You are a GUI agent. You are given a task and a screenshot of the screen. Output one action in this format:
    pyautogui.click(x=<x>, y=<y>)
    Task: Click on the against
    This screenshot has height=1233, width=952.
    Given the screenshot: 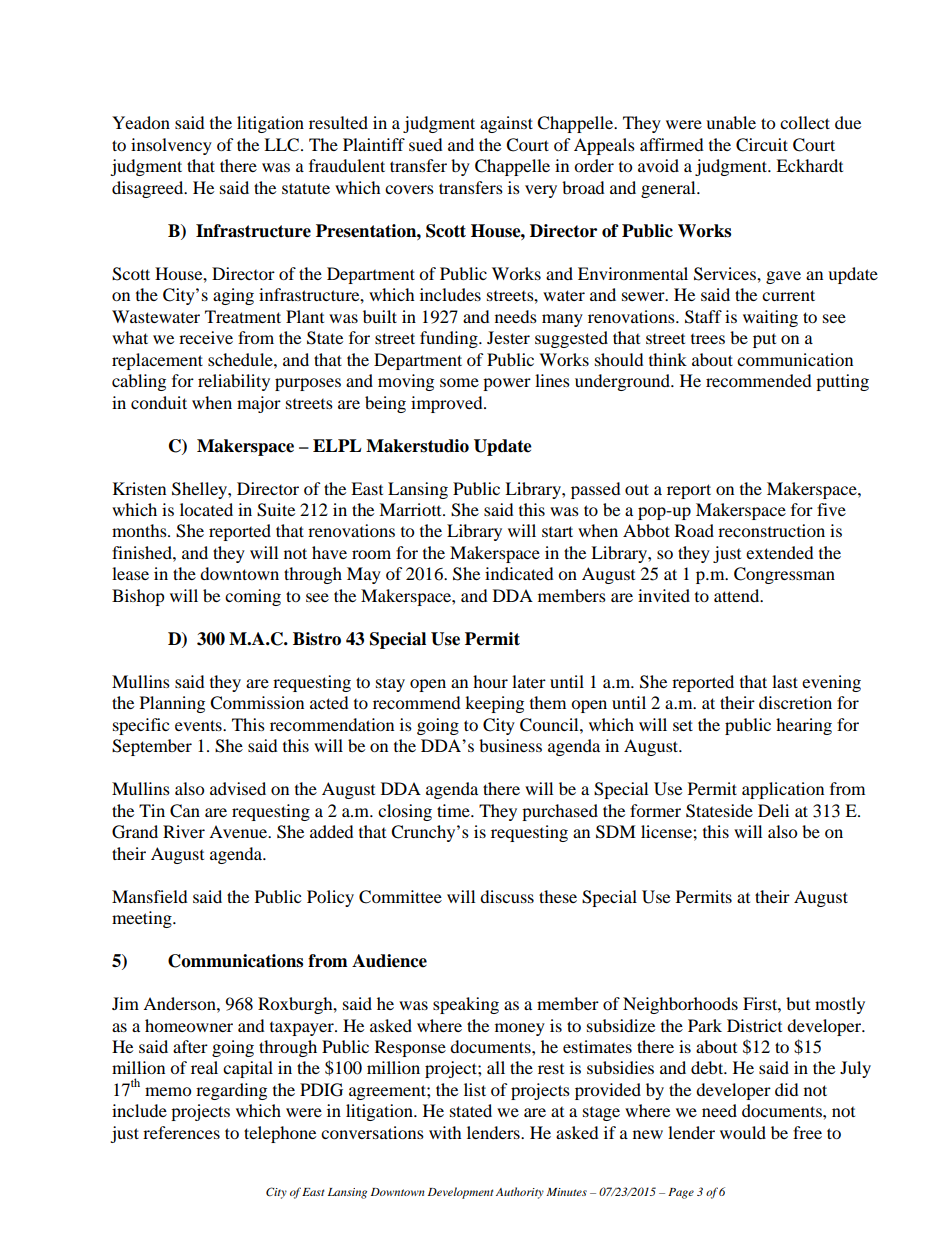 What is the action you would take?
    pyautogui.click(x=506, y=124)
